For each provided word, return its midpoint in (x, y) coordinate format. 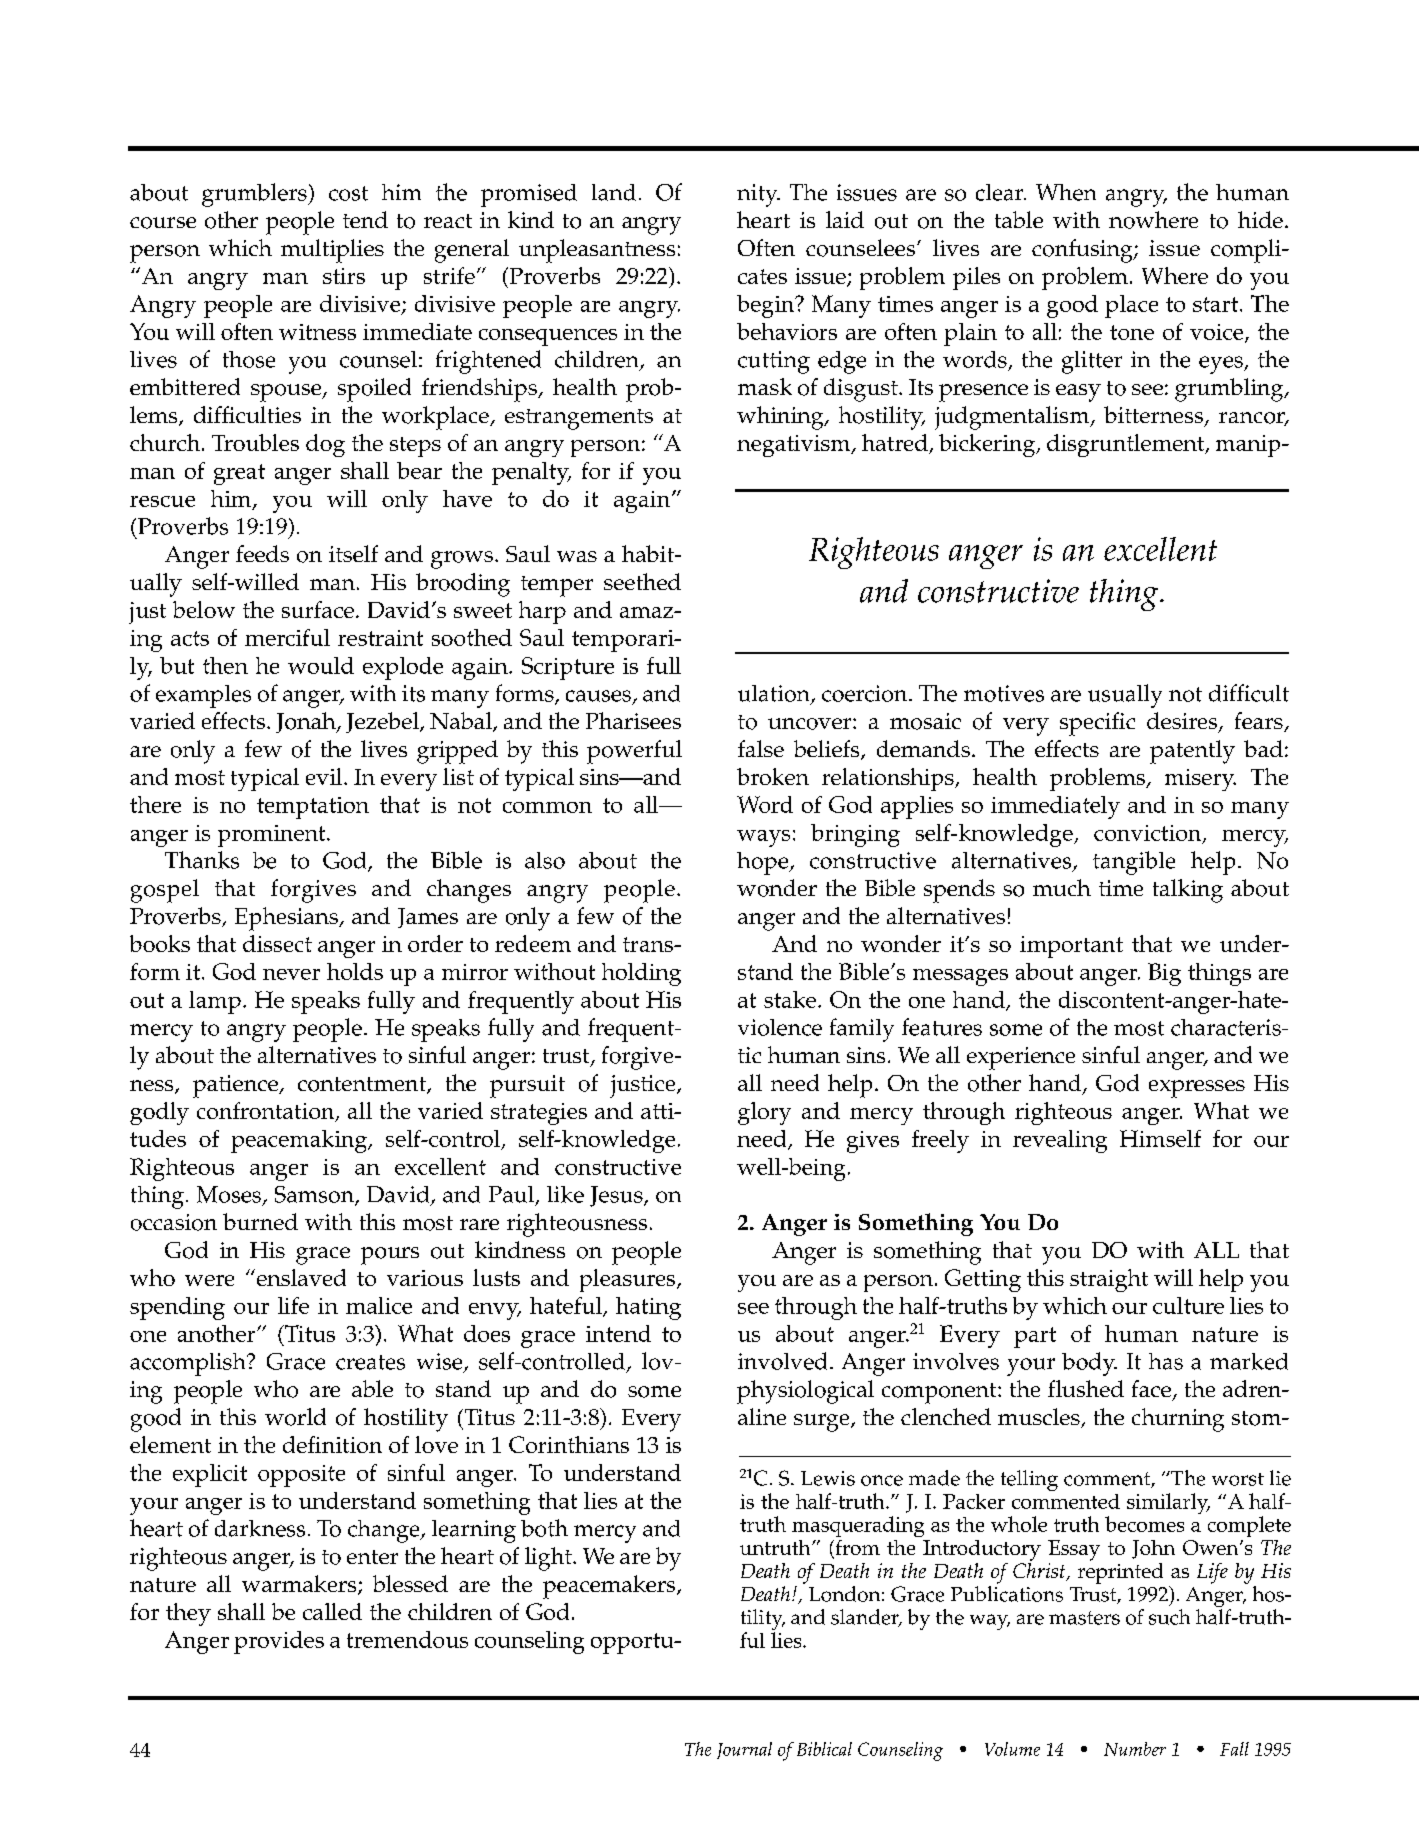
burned (260, 1221)
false (761, 748)
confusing (1083, 251)
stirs (344, 276)
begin (767, 306)
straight (1109, 1280)
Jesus (617, 1196)
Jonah (307, 722)
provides (279, 1642)
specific (1097, 724)
